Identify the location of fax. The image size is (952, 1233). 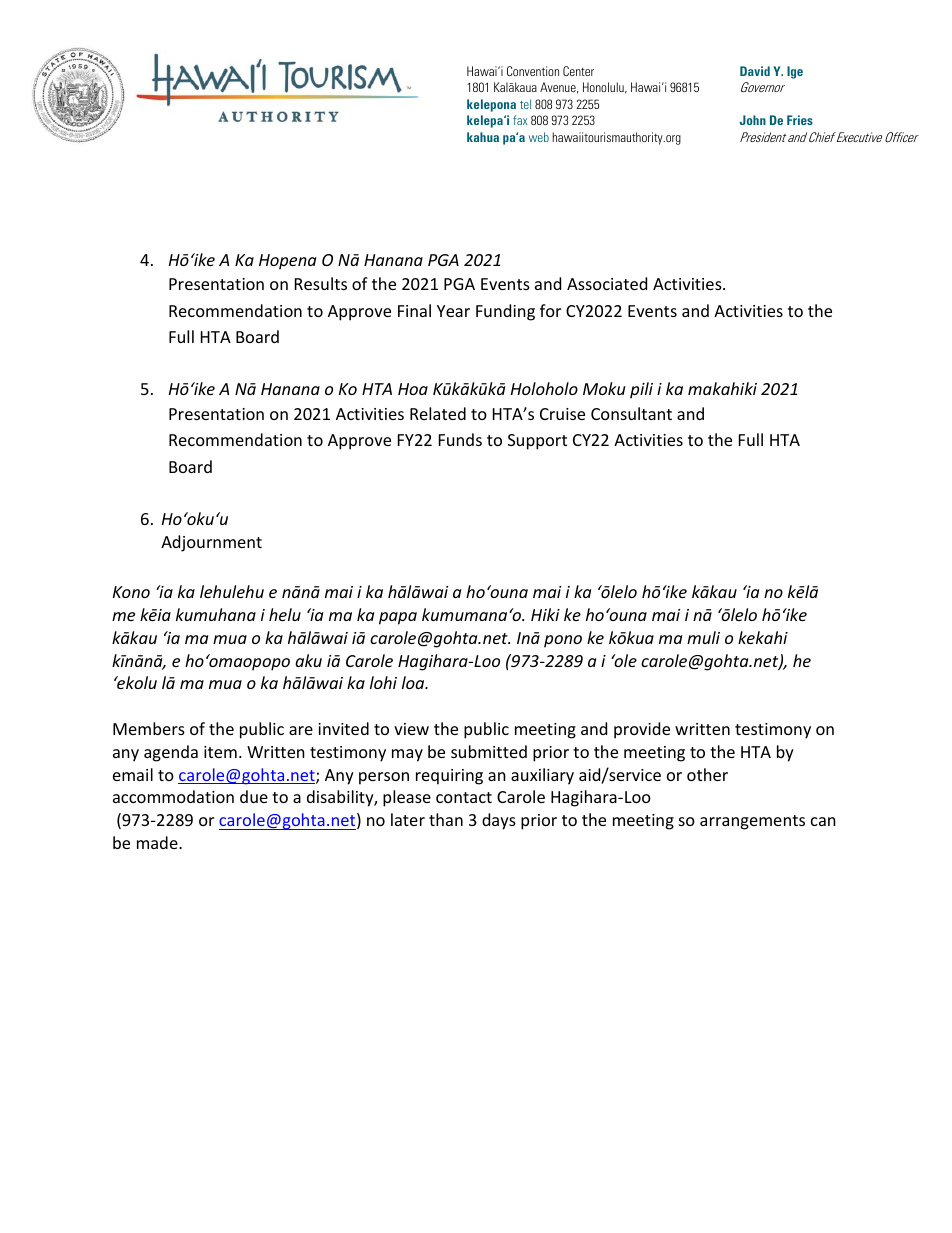
(520, 120).
